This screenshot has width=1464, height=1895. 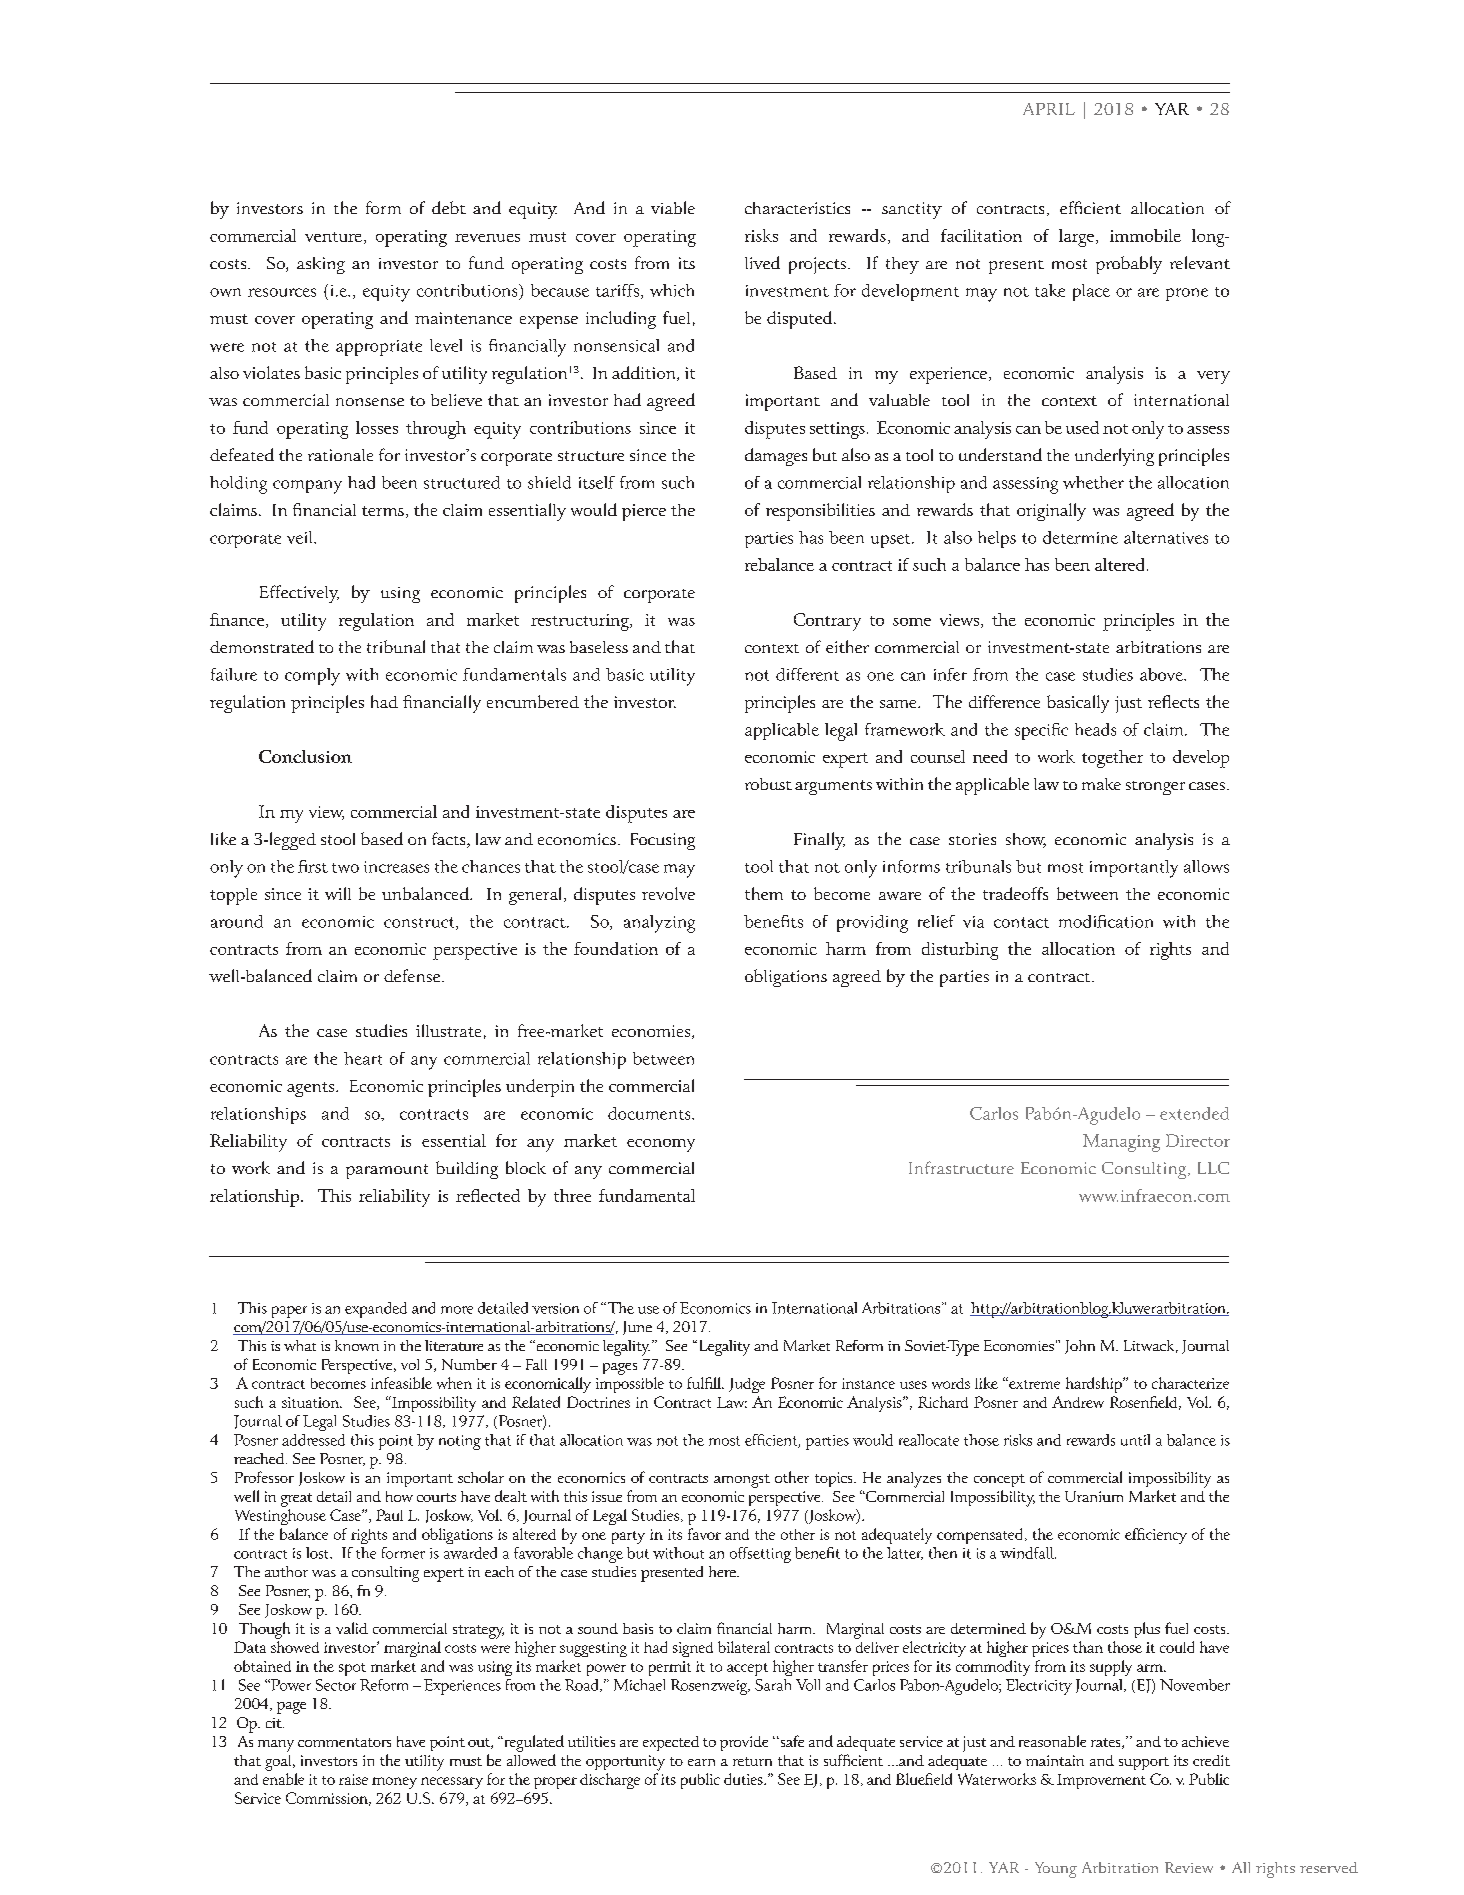 What do you see at coordinates (807, 674) in the screenshot?
I see `different` at bounding box center [807, 674].
